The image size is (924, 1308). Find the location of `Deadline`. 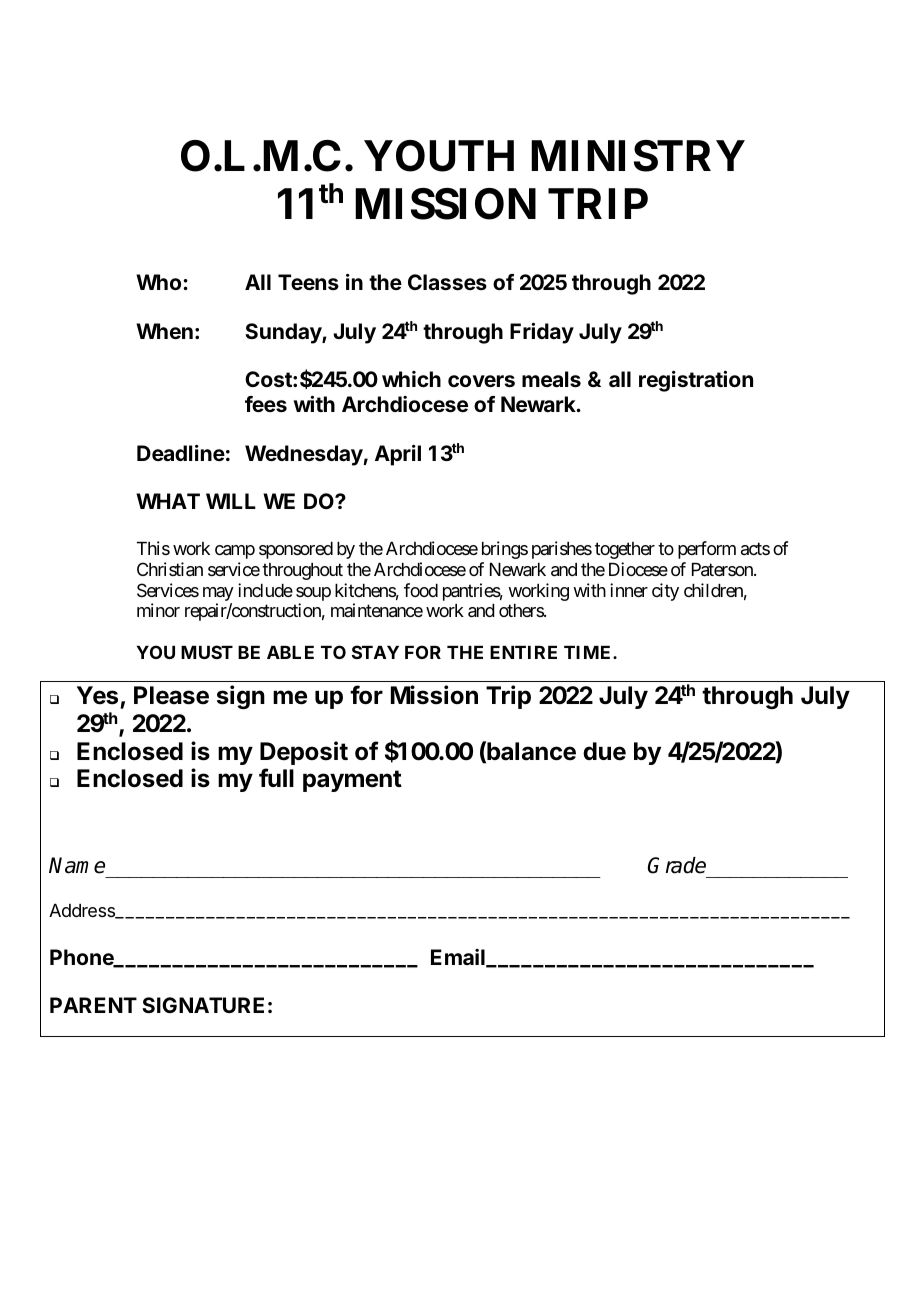

Deadline is located at coordinates (181, 453).
